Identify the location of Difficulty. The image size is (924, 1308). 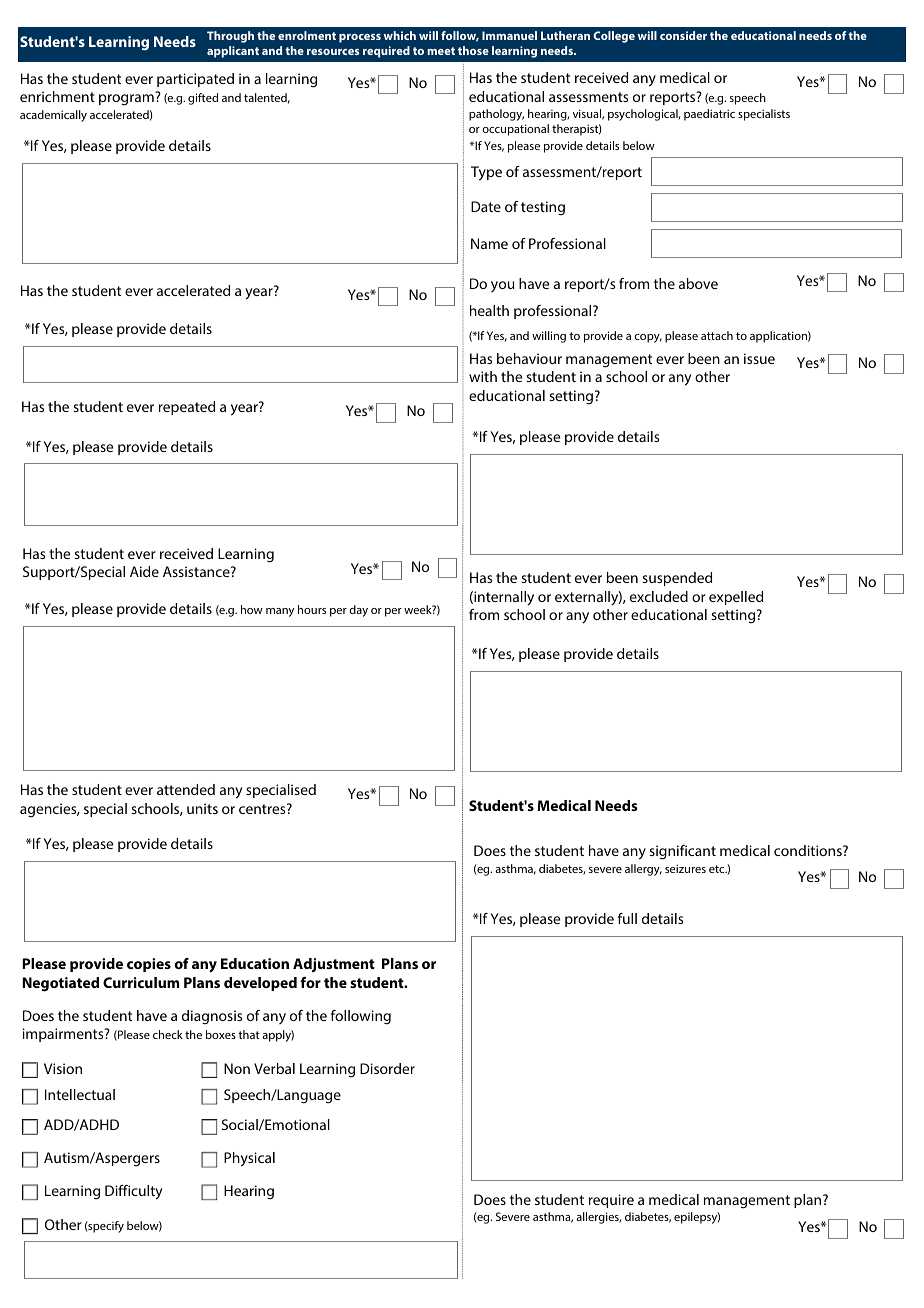
(133, 1192).
